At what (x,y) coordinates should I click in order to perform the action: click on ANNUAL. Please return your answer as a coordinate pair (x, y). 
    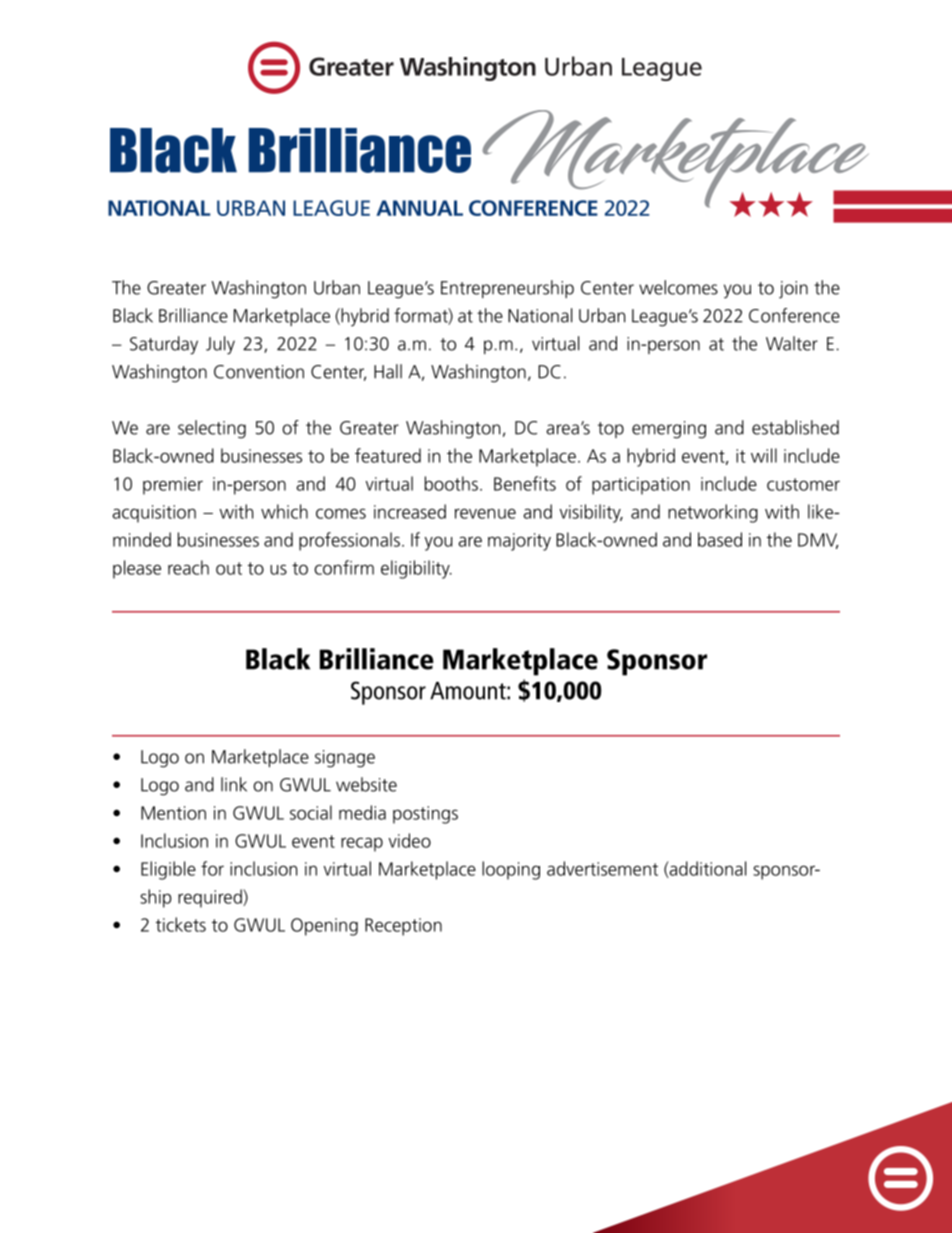
    Looking at the image, I should click on (419, 208).
